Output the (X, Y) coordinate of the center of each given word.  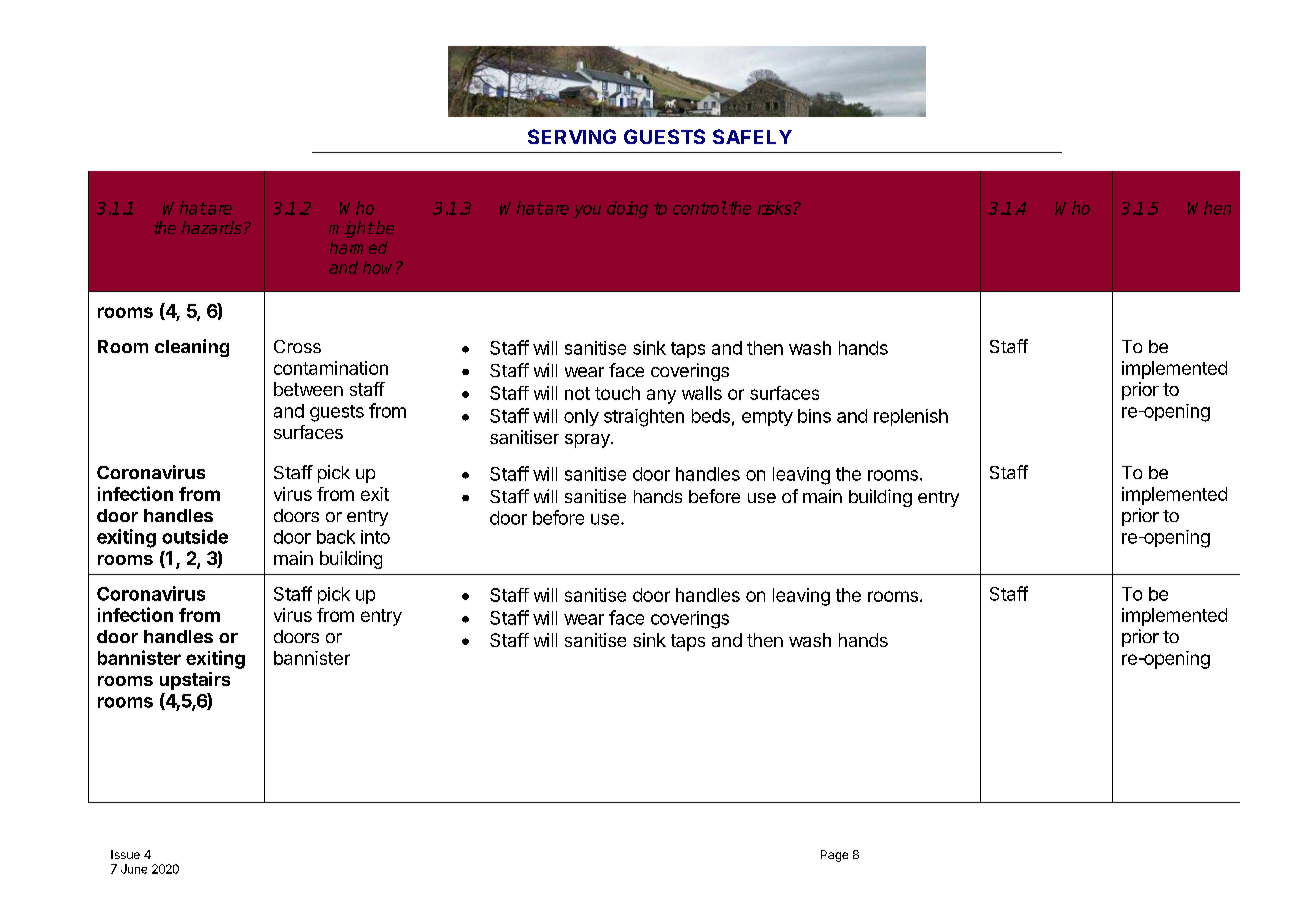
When (1209, 208)
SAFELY (752, 136)
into (375, 537)
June (134, 869)
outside (195, 536)
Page (834, 856)
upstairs (195, 681)
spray (588, 441)
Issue (125, 854)
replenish (911, 417)
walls (702, 393)
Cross (297, 346)
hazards (213, 227)
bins (814, 416)
